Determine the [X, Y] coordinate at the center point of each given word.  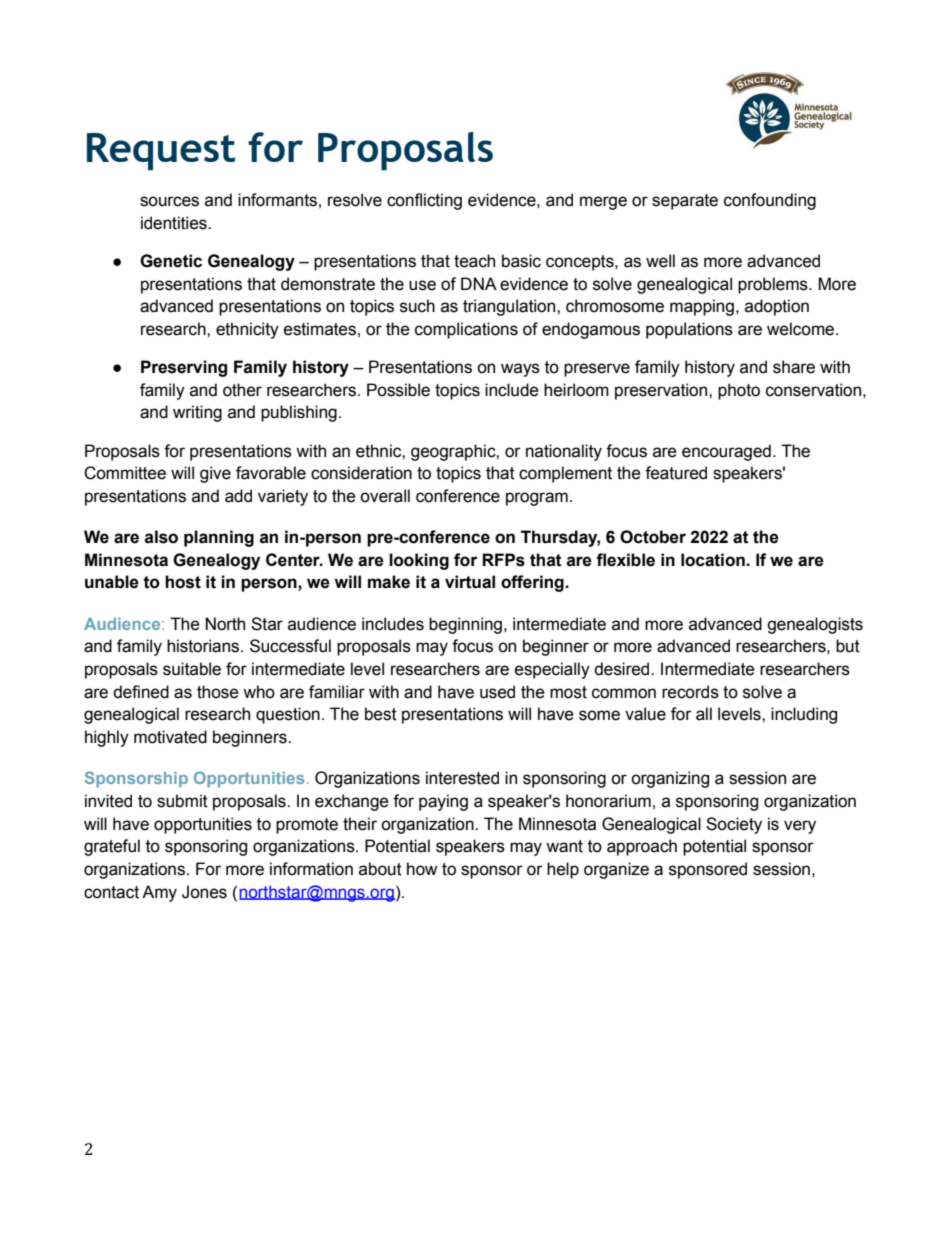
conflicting [424, 201]
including [804, 715]
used [497, 692]
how [422, 869]
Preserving [184, 368]
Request [161, 152]
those [218, 692]
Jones [204, 892]
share [794, 367]
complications [466, 330]
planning [219, 538]
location [714, 560]
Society [734, 825]
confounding [770, 201]
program [537, 499]
